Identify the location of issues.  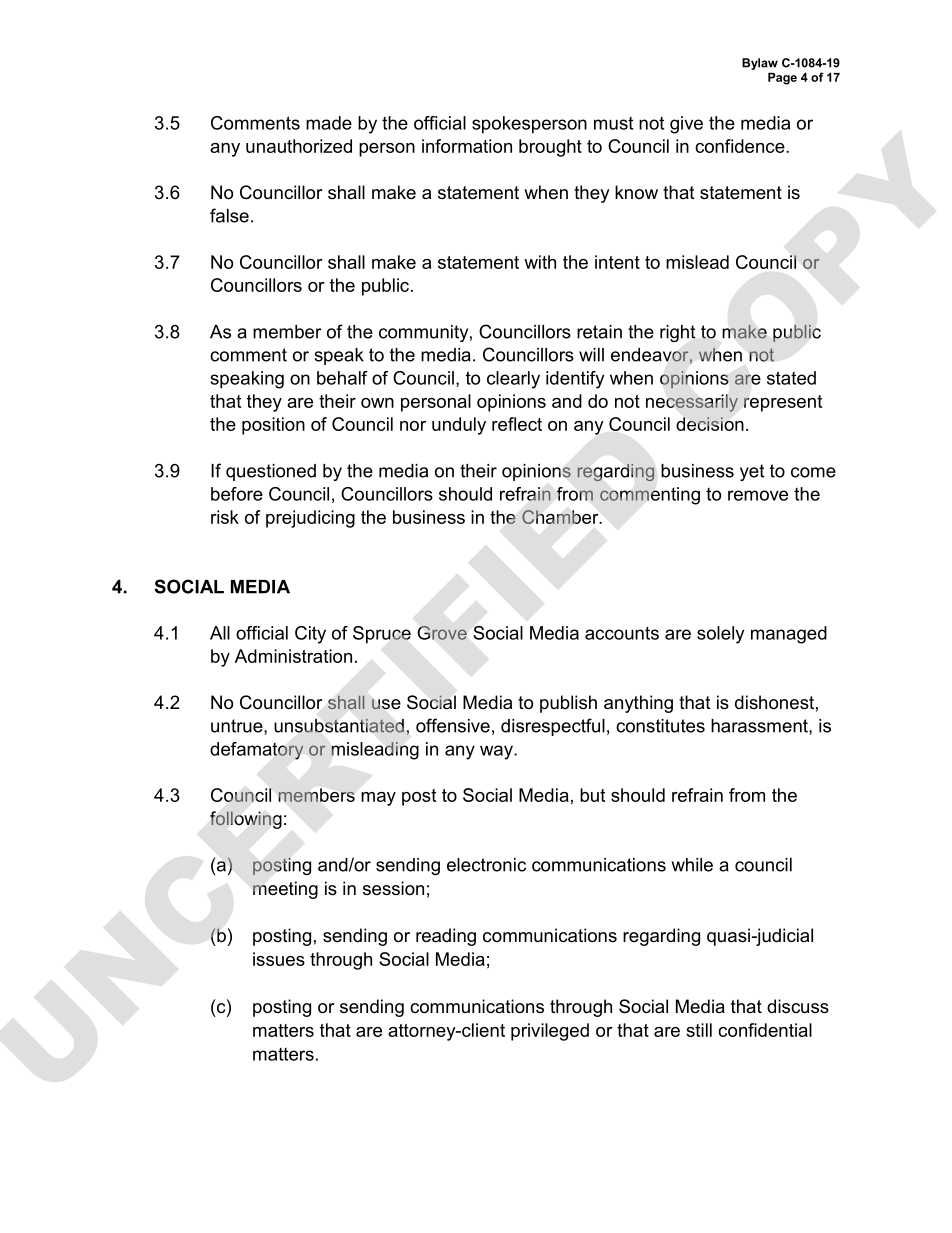
(279, 959).
